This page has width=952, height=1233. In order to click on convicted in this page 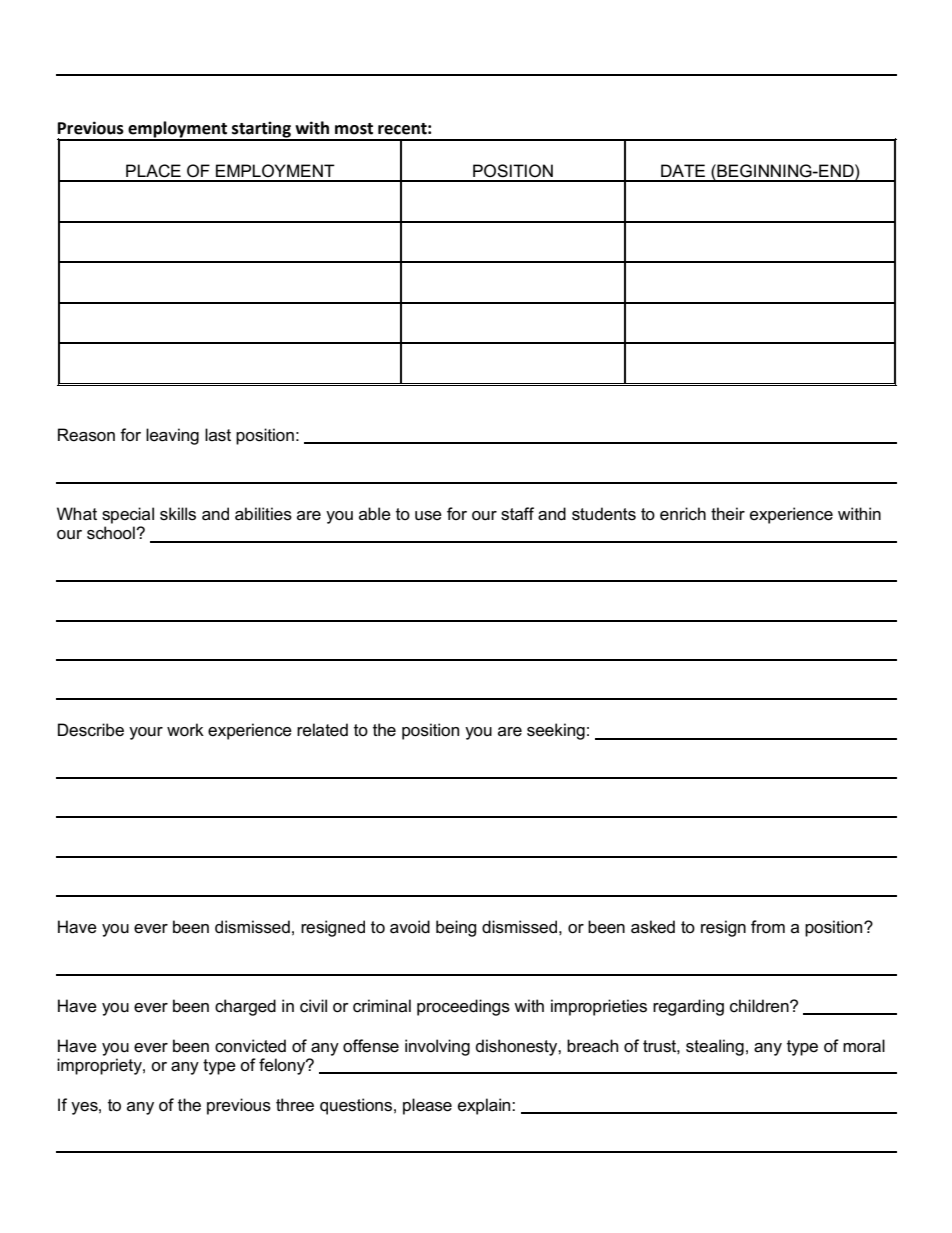, I will do `click(250, 1046)`.
